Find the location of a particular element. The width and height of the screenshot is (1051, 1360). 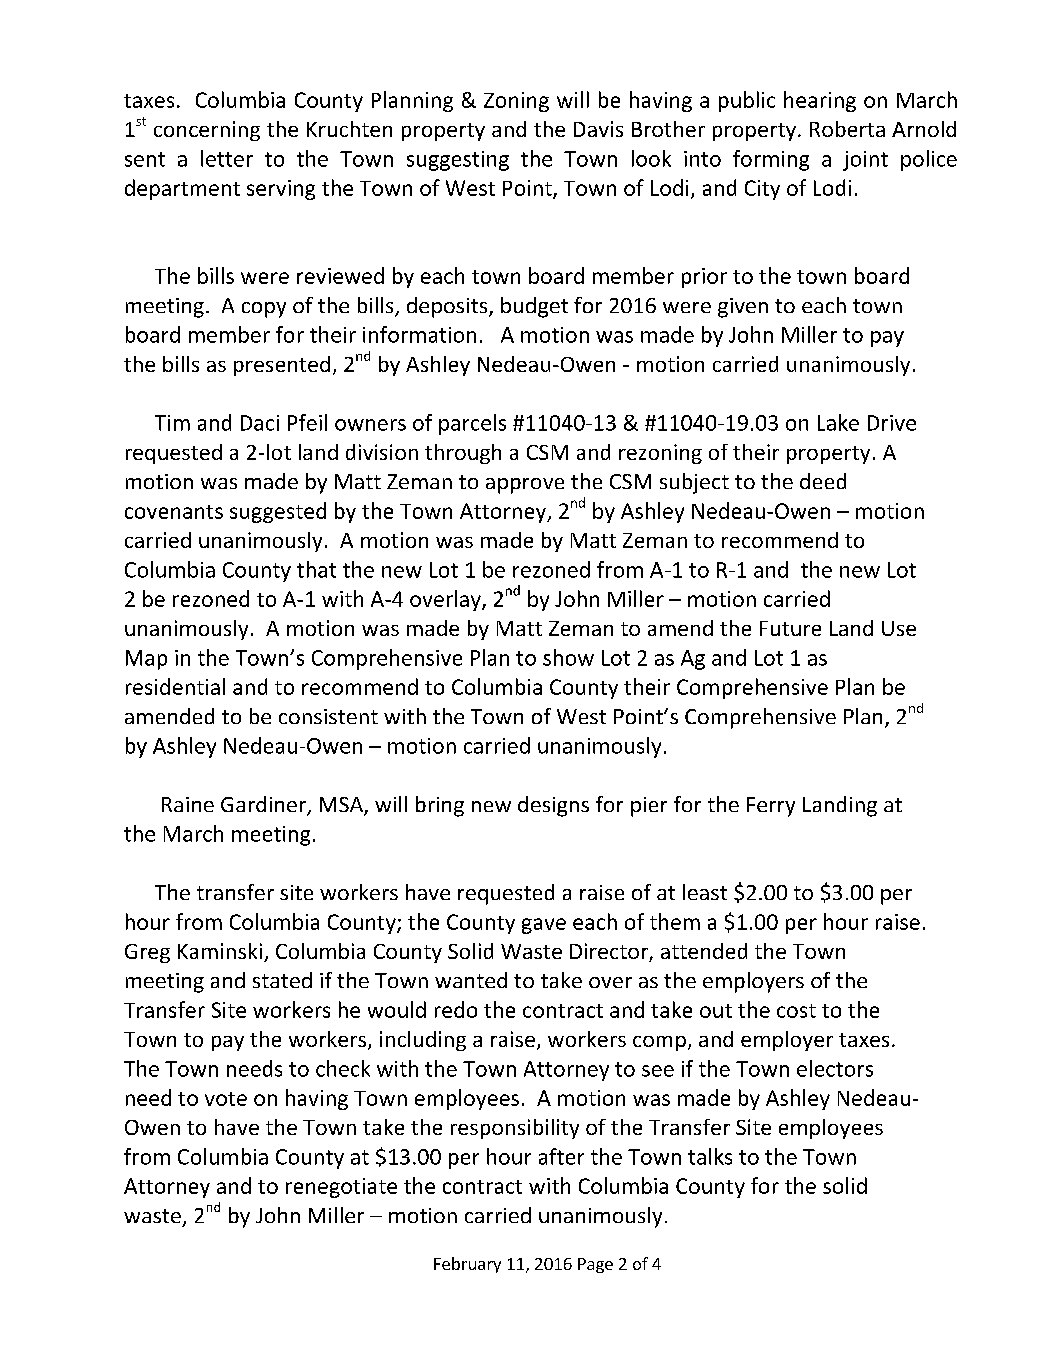

Davis is located at coordinates (598, 129).
